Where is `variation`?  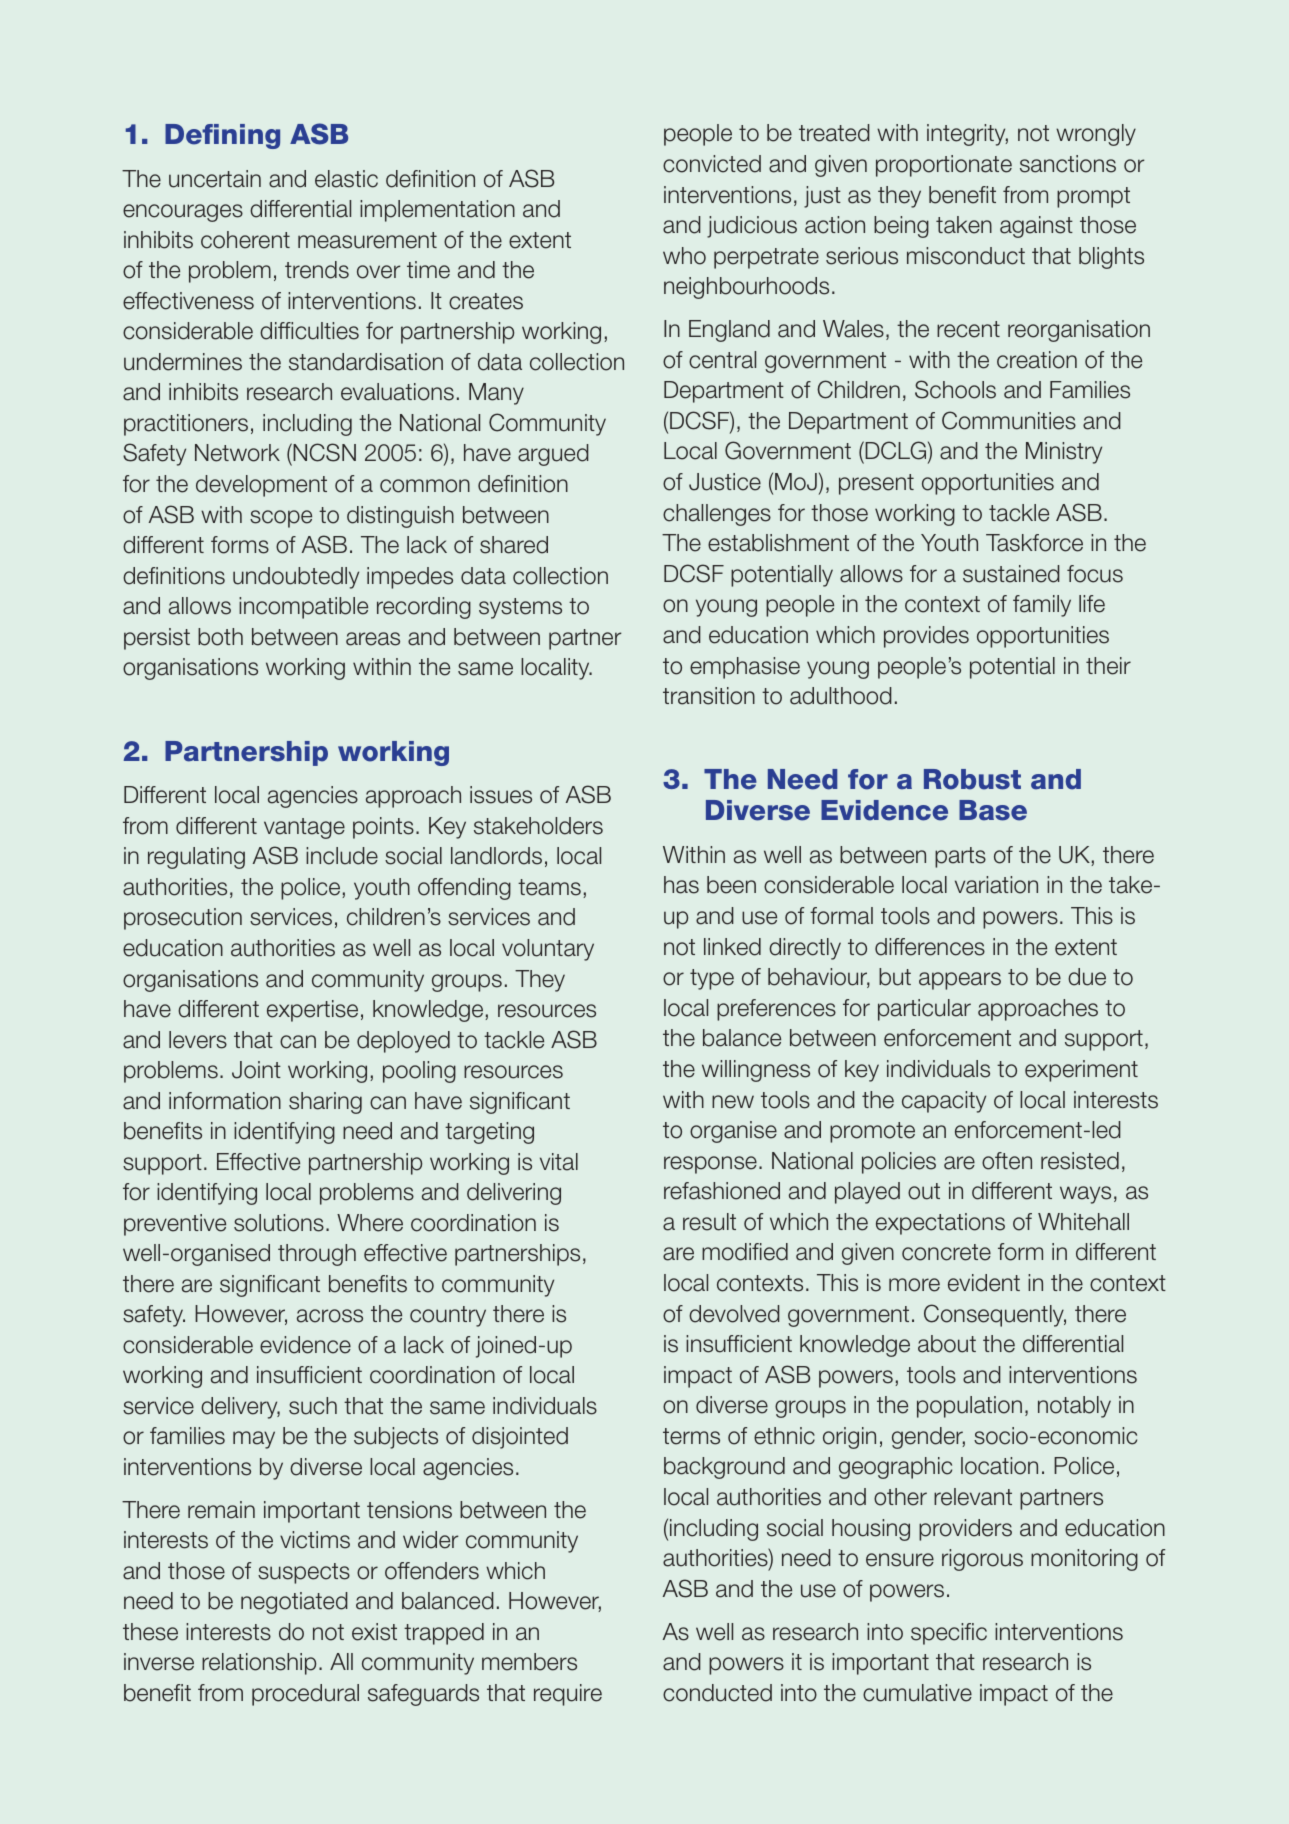 variation is located at coordinates (996, 885).
